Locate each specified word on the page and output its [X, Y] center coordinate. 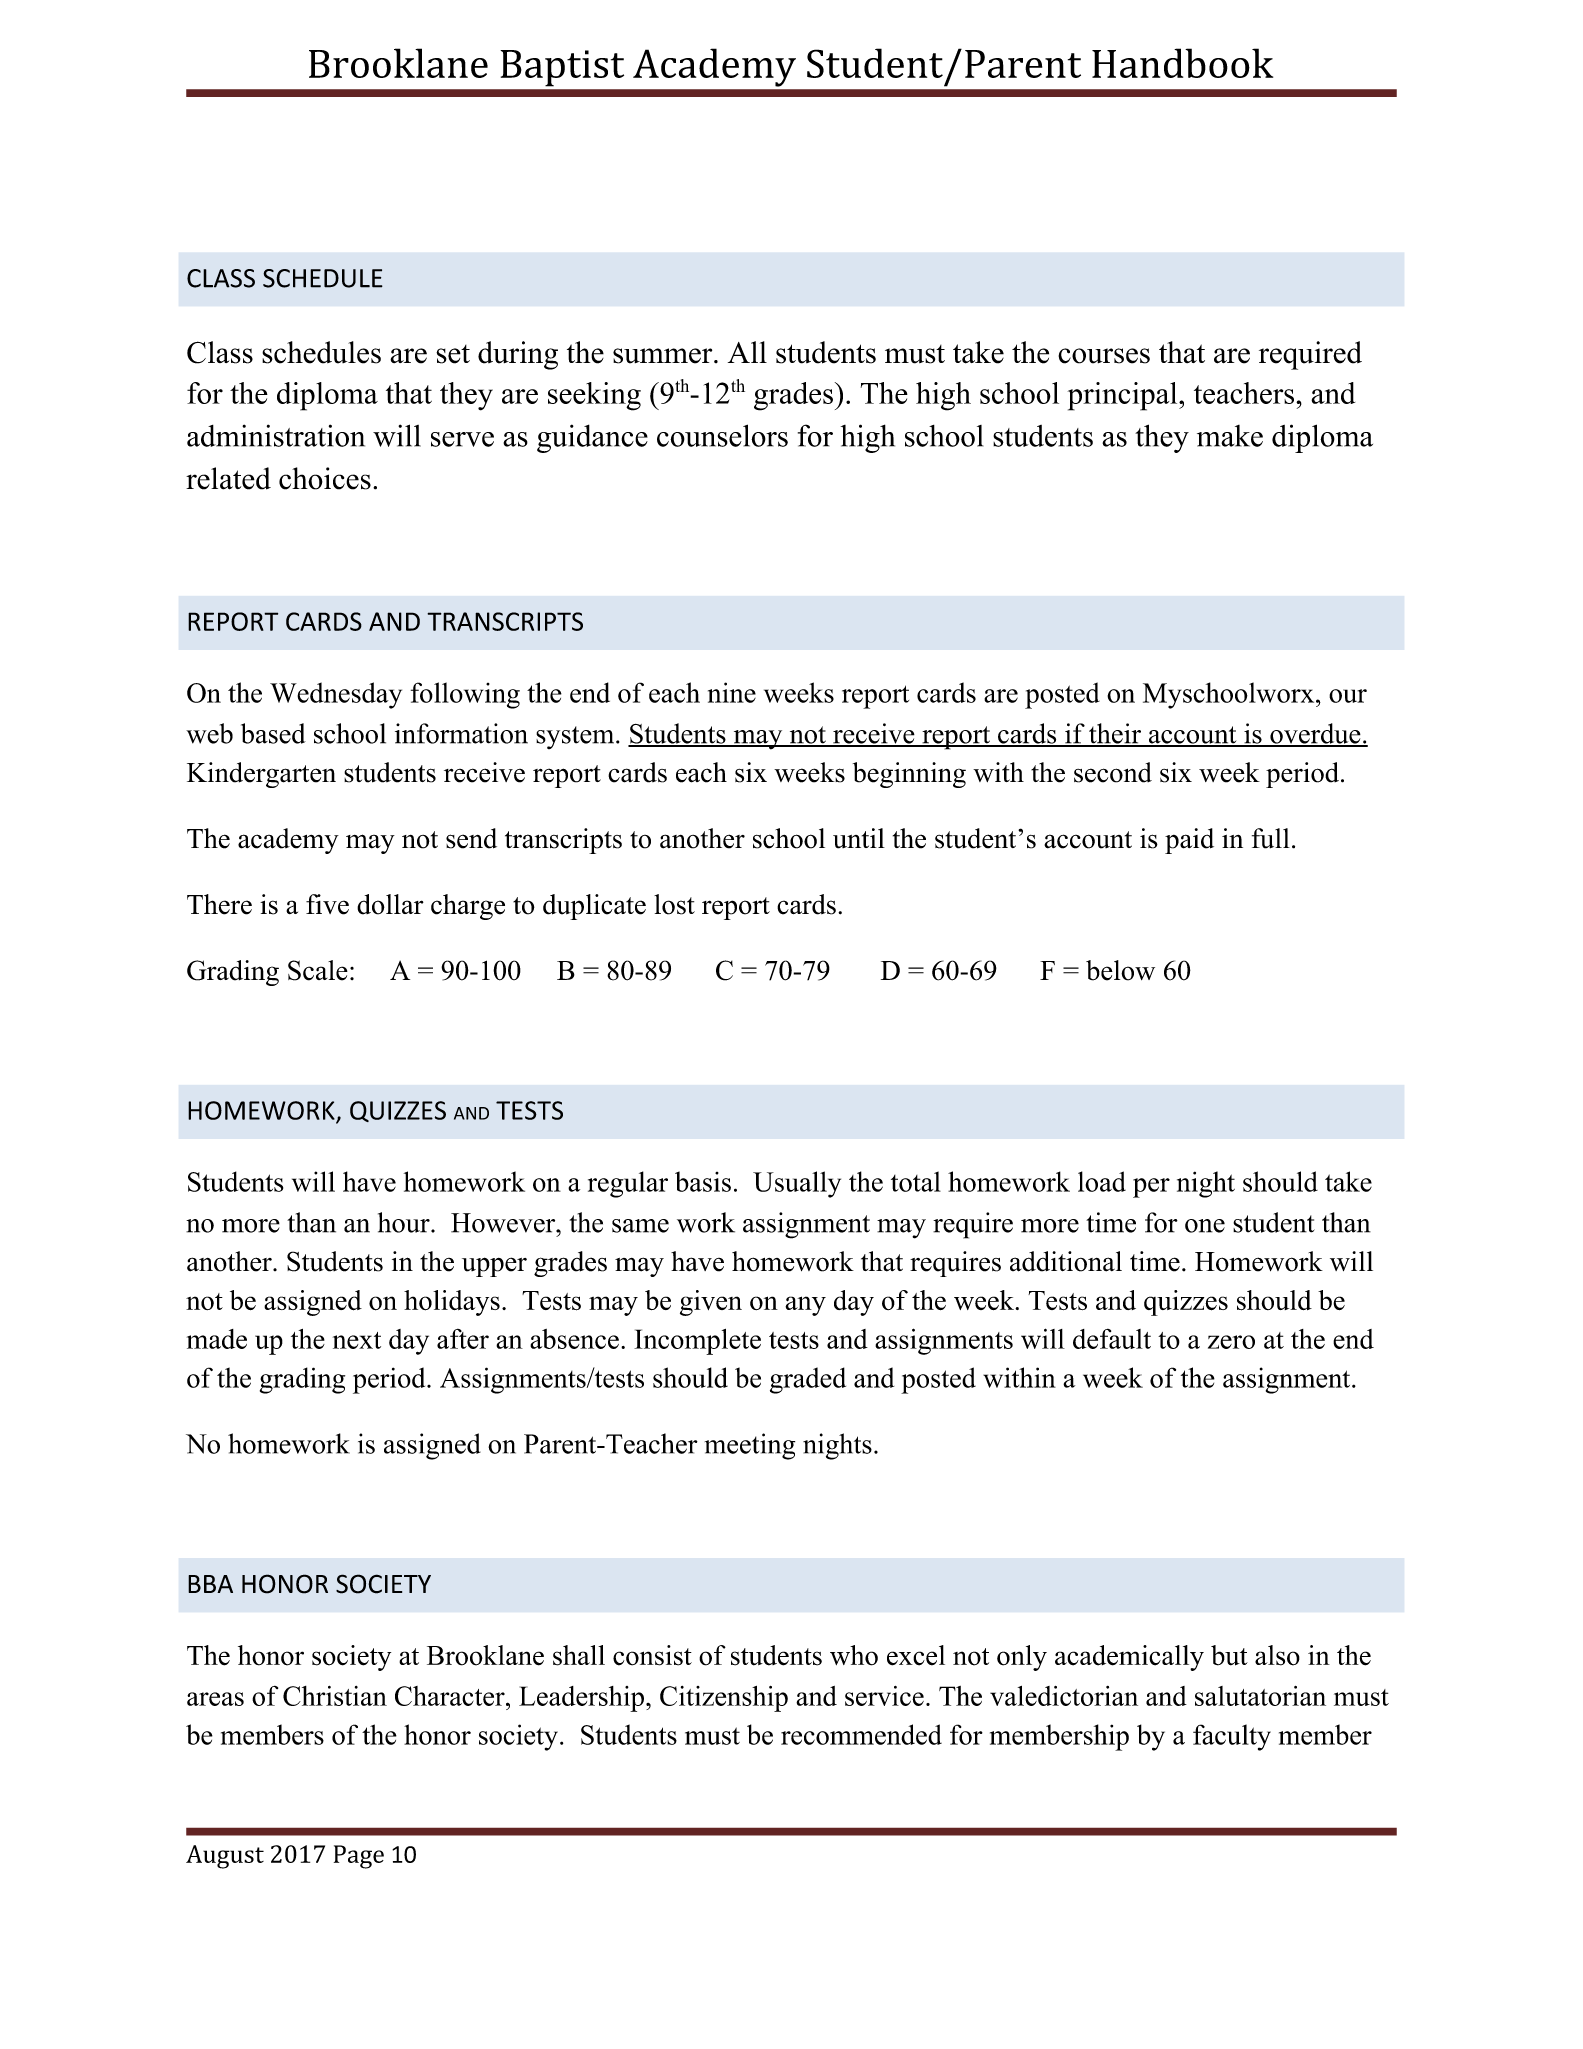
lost [674, 904]
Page [359, 1857]
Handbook [1182, 63]
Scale [318, 970]
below [1120, 970]
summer [662, 356]
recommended [861, 1734]
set [453, 354]
